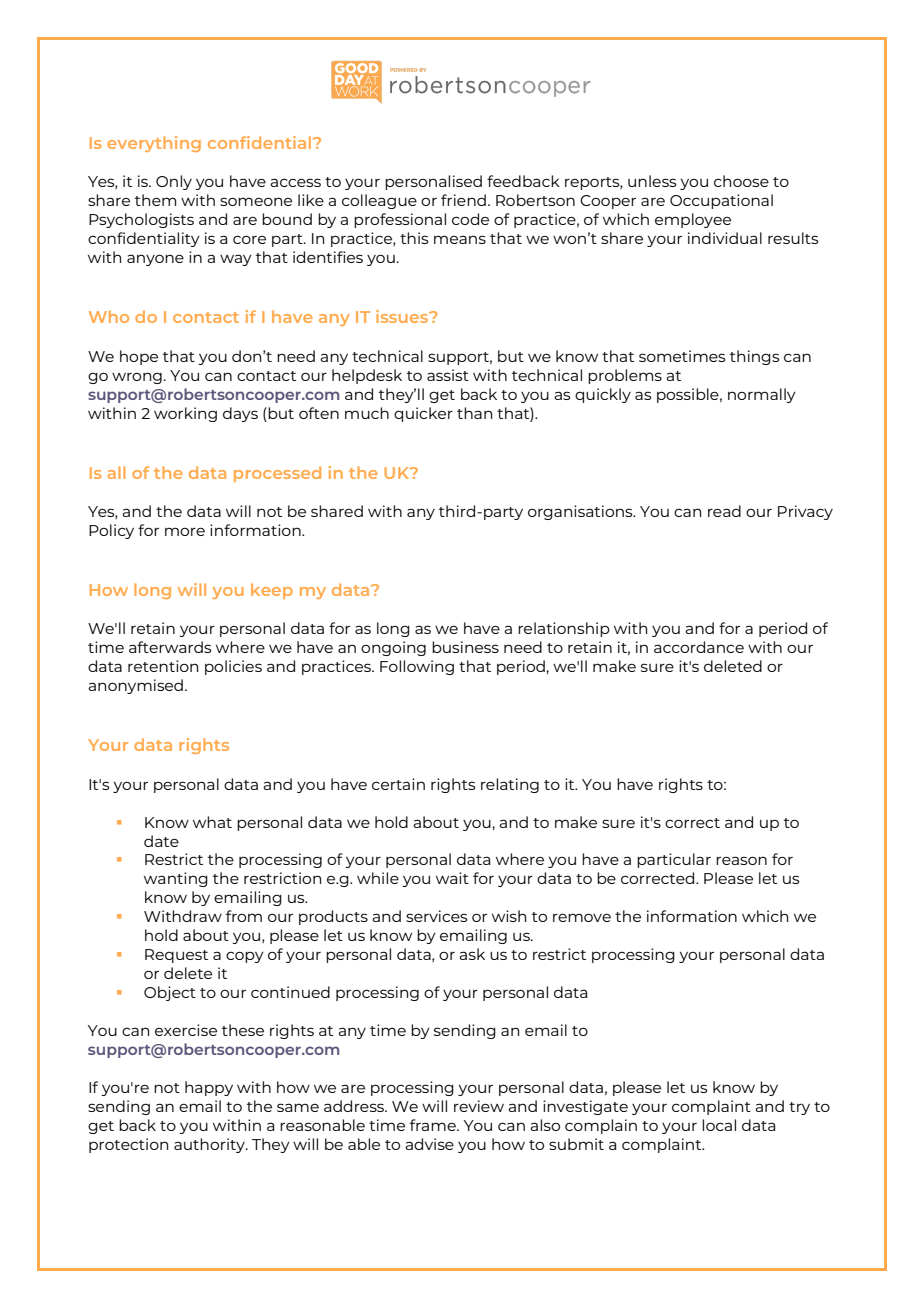 The image size is (924, 1308). I want to click on choose, so click(741, 181).
